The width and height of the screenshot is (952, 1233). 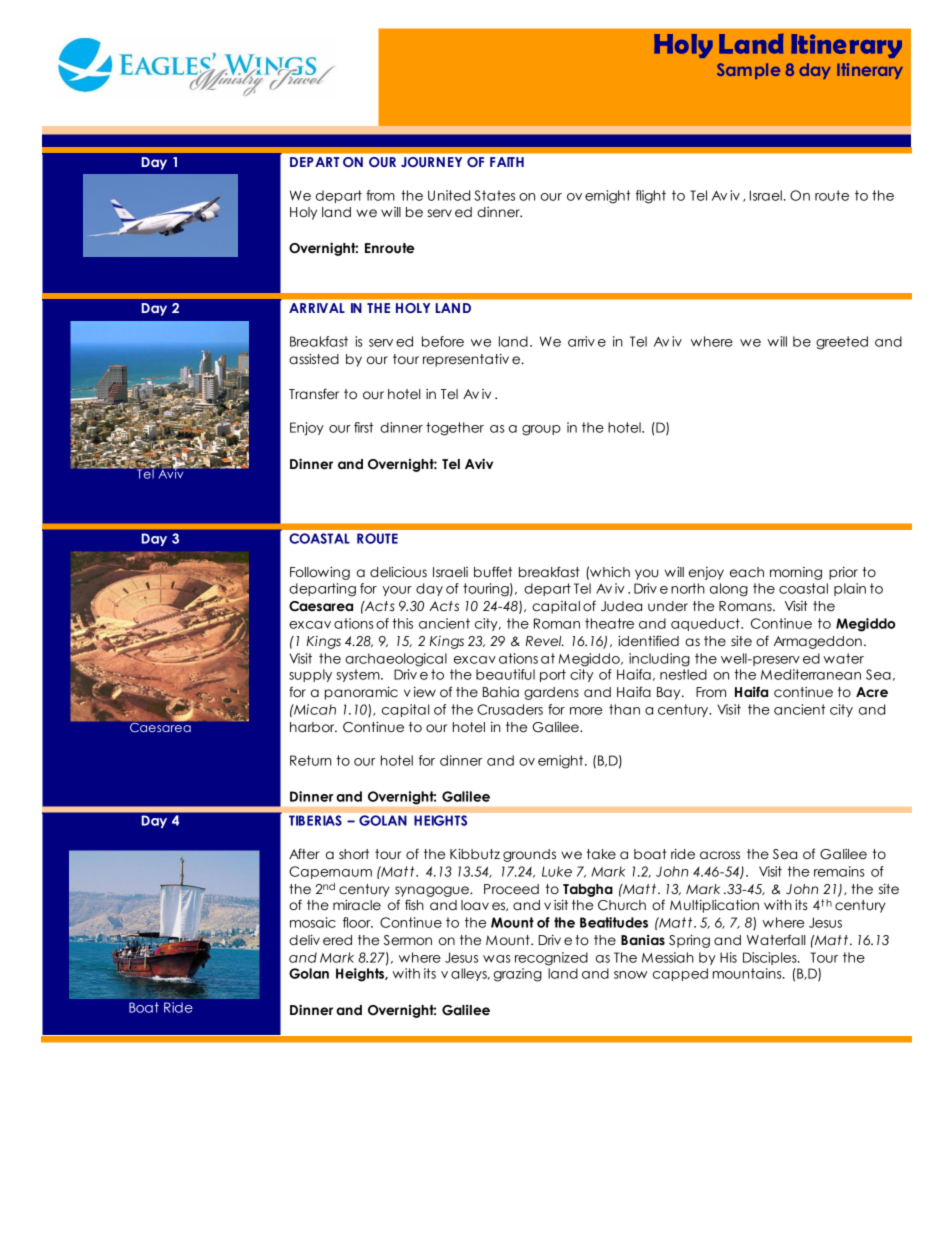 I want to click on JOURNEY, so click(x=431, y=162).
